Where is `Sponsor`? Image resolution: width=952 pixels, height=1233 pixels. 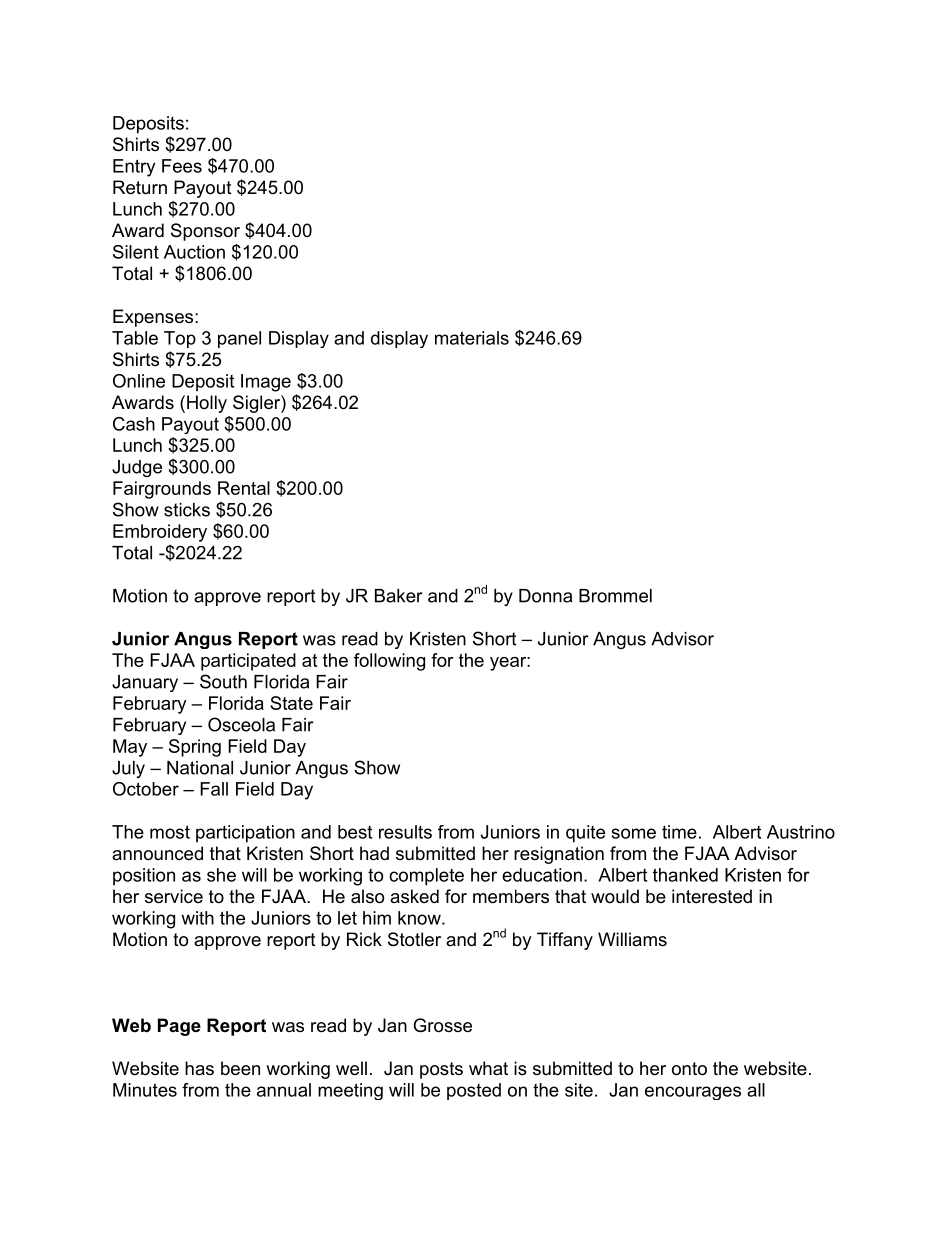 Sponsor is located at coordinates (205, 232).
